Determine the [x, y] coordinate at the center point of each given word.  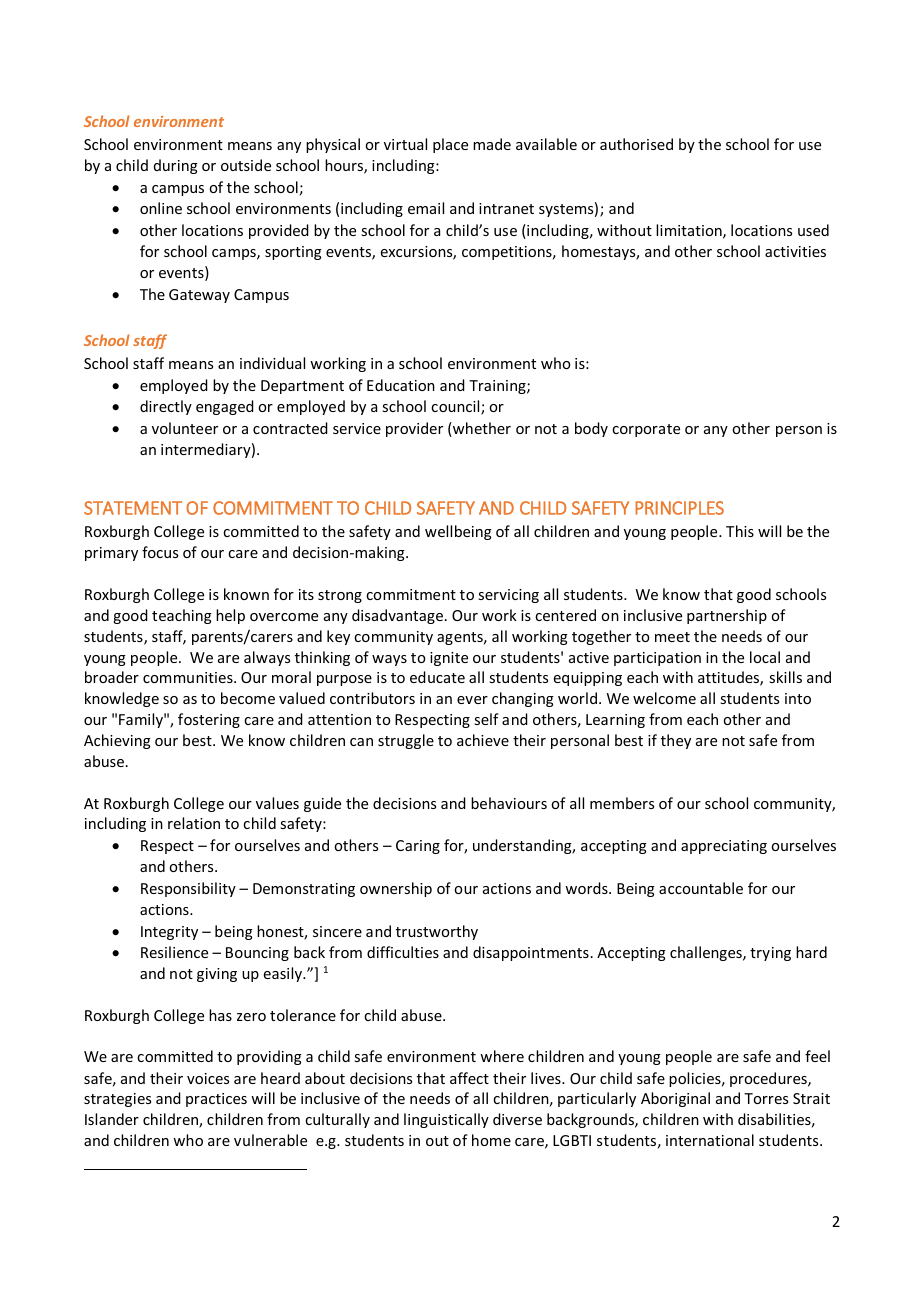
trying [770, 954]
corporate [646, 430]
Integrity [169, 933]
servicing [508, 596]
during [176, 166]
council [456, 407]
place [450, 145]
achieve [483, 740]
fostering [209, 720]
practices [216, 1100]
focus [160, 552]
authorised [636, 144]
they [676, 741]
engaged [225, 407]
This [740, 531]
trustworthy [437, 932]
